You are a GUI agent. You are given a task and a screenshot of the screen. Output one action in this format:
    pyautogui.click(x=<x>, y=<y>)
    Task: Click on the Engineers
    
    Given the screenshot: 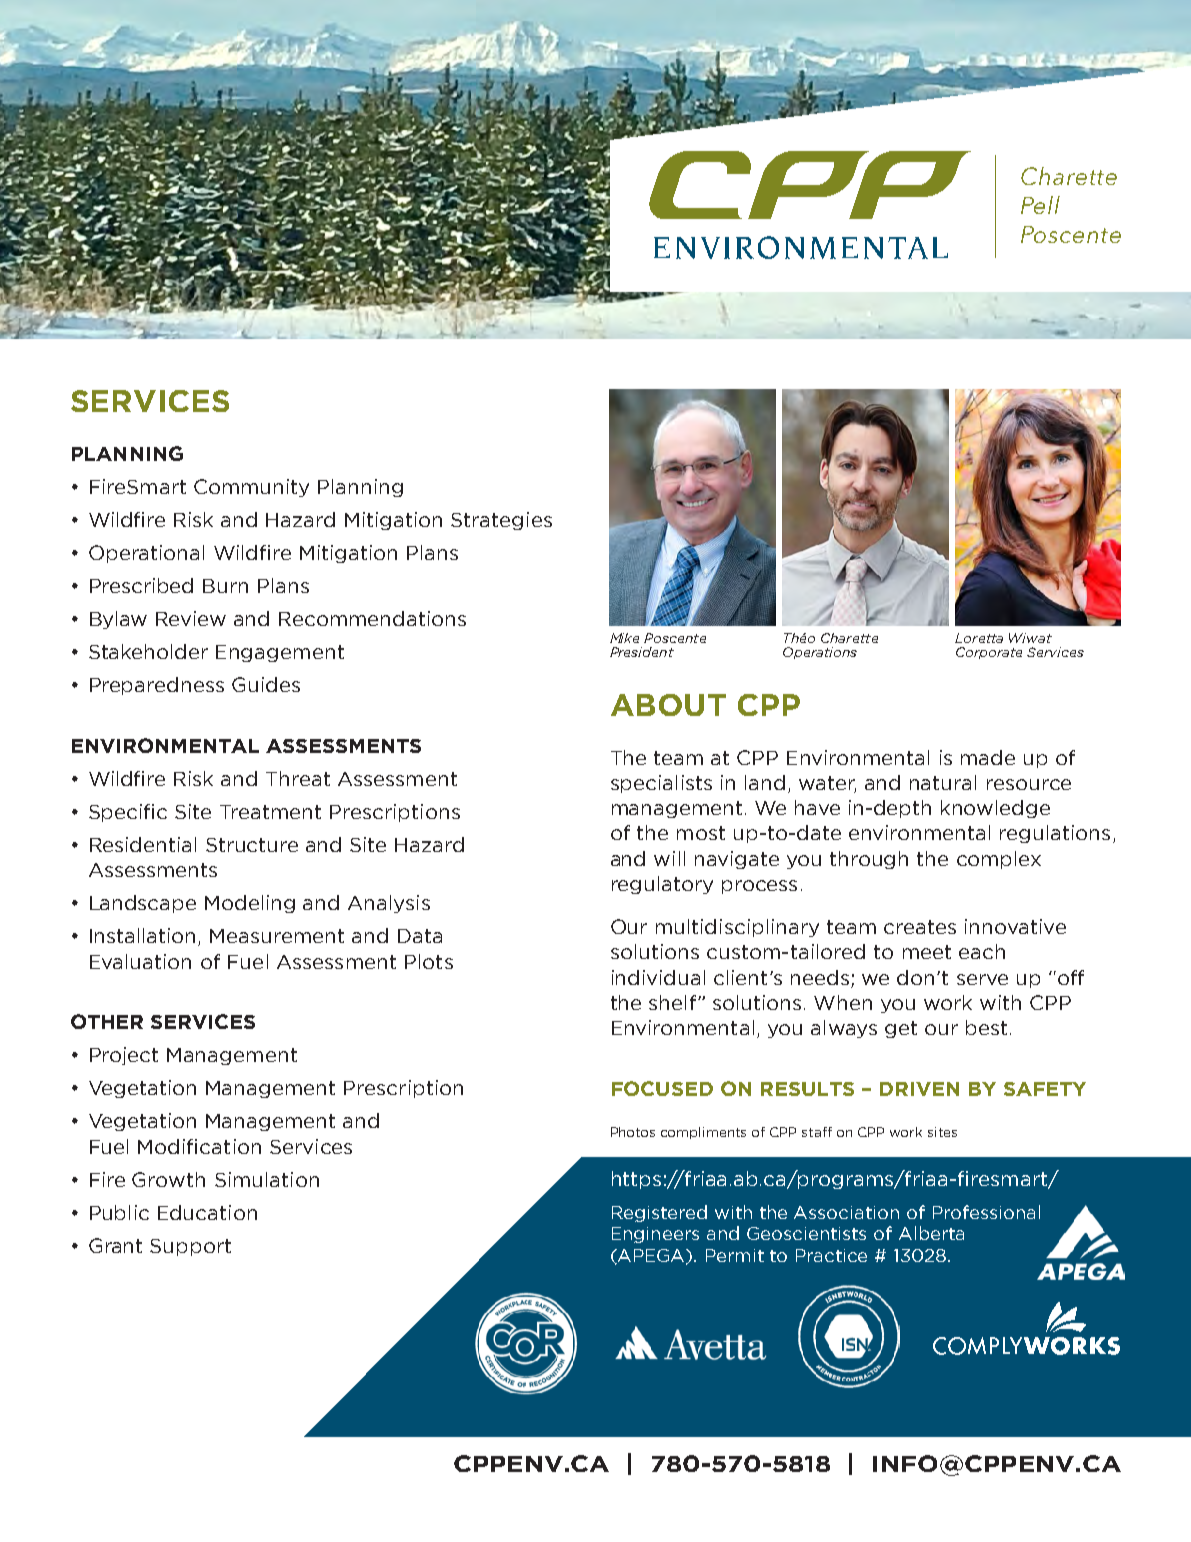 What is the action you would take?
    pyautogui.click(x=655, y=1235)
